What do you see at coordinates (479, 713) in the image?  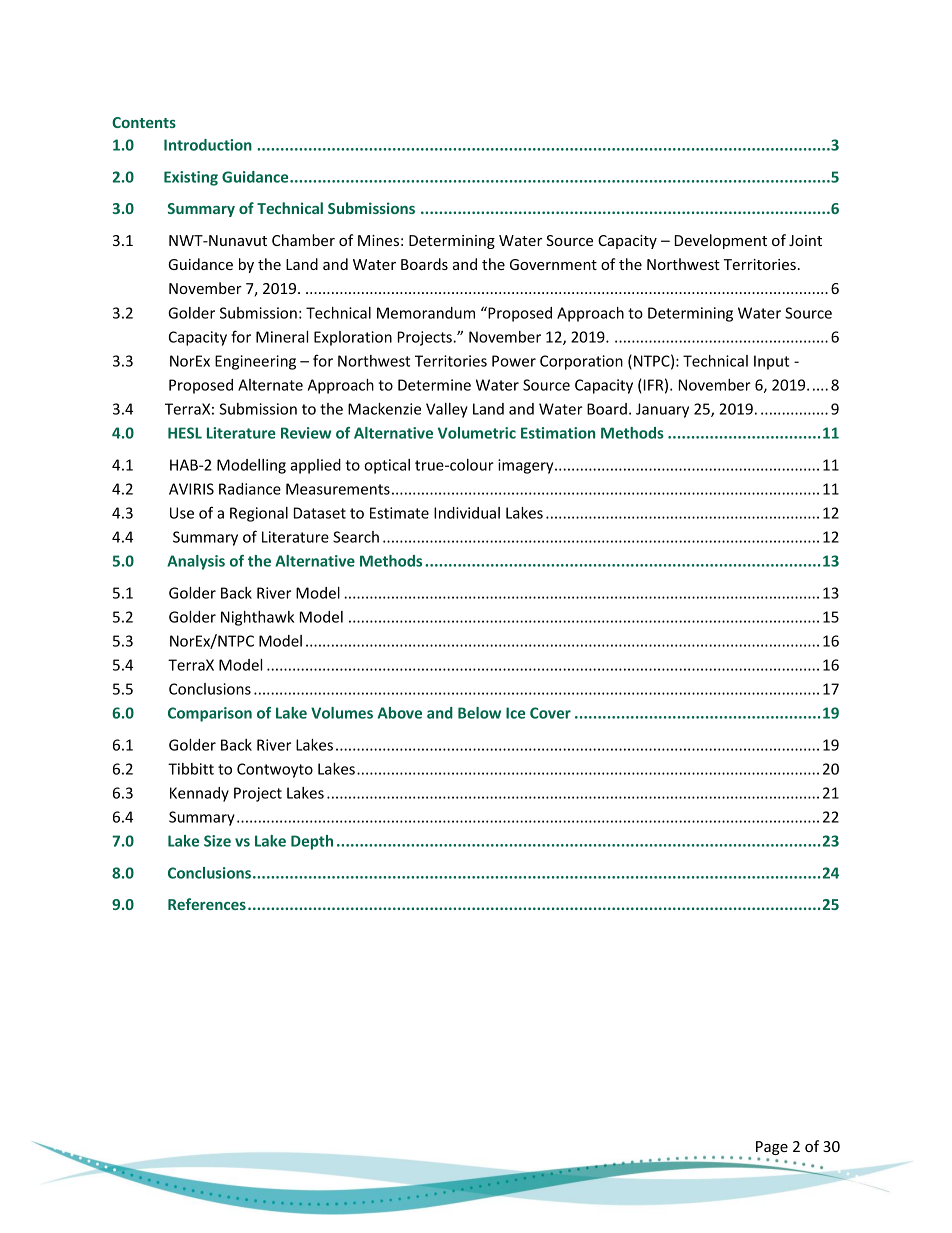 I see `Below` at bounding box center [479, 713].
